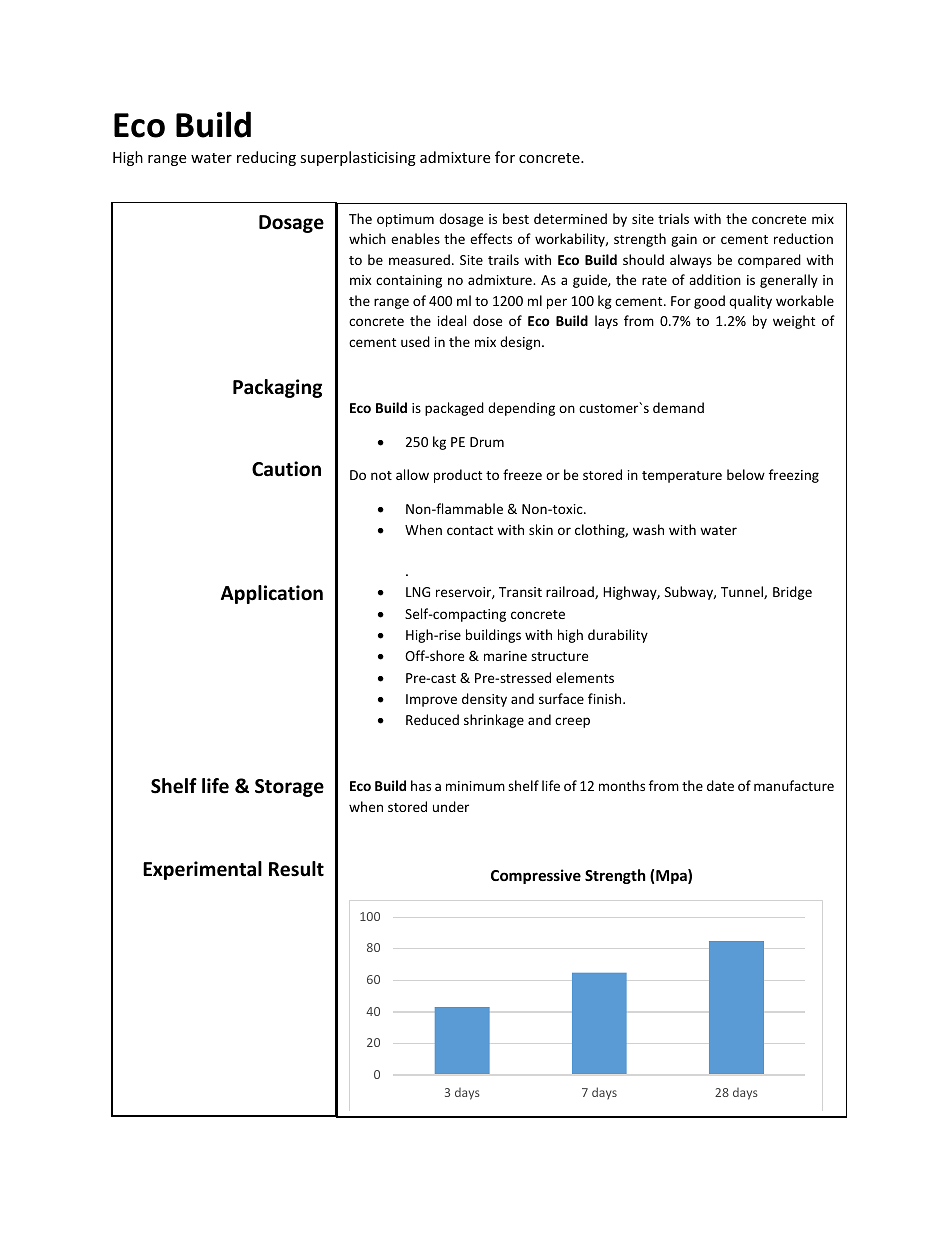 The image size is (952, 1233). Describe the element at coordinates (277, 388) in the screenshot. I see `Packaging` at that location.
